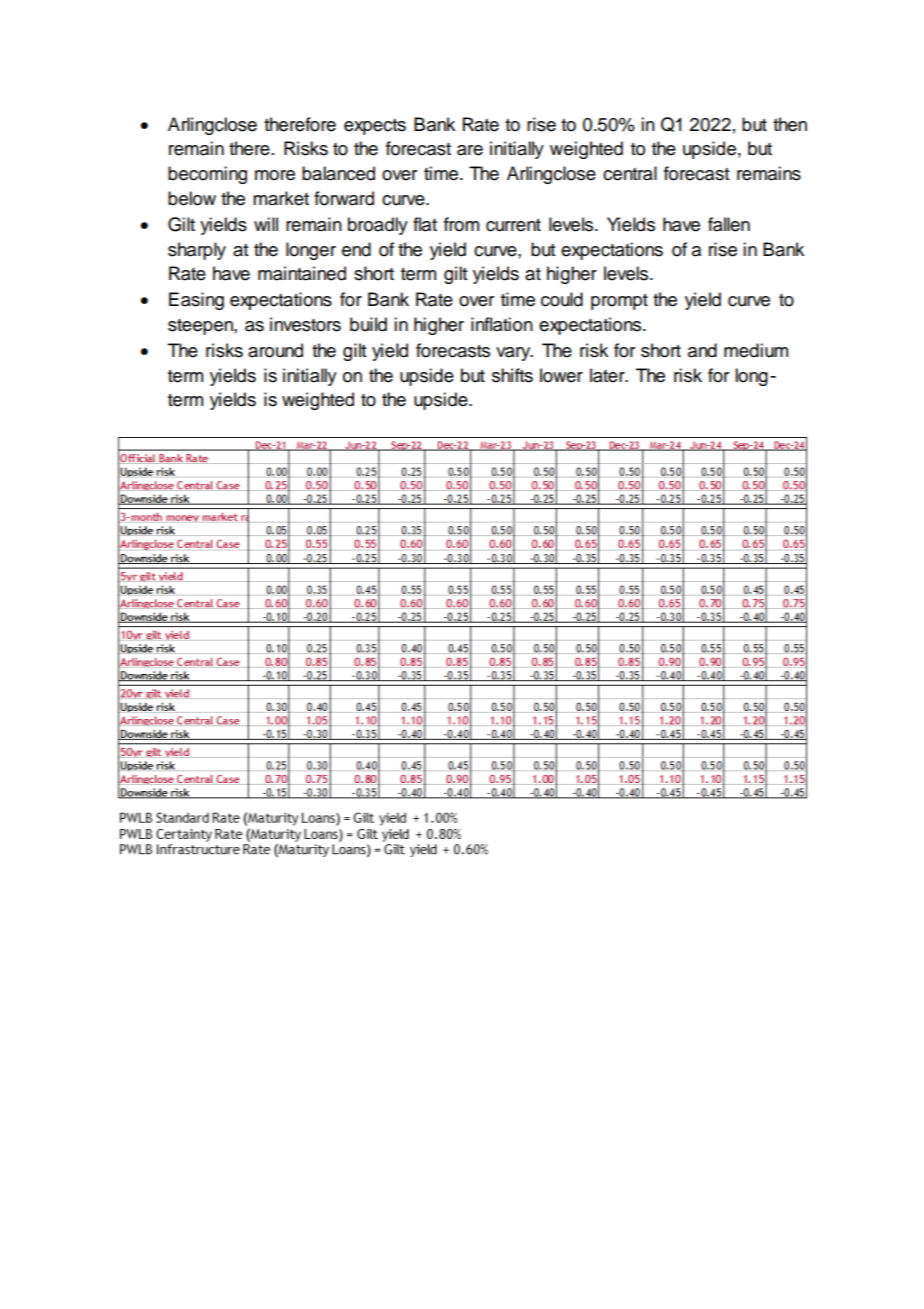  What do you see at coordinates (562, 299) in the screenshot?
I see `could` at bounding box center [562, 299].
